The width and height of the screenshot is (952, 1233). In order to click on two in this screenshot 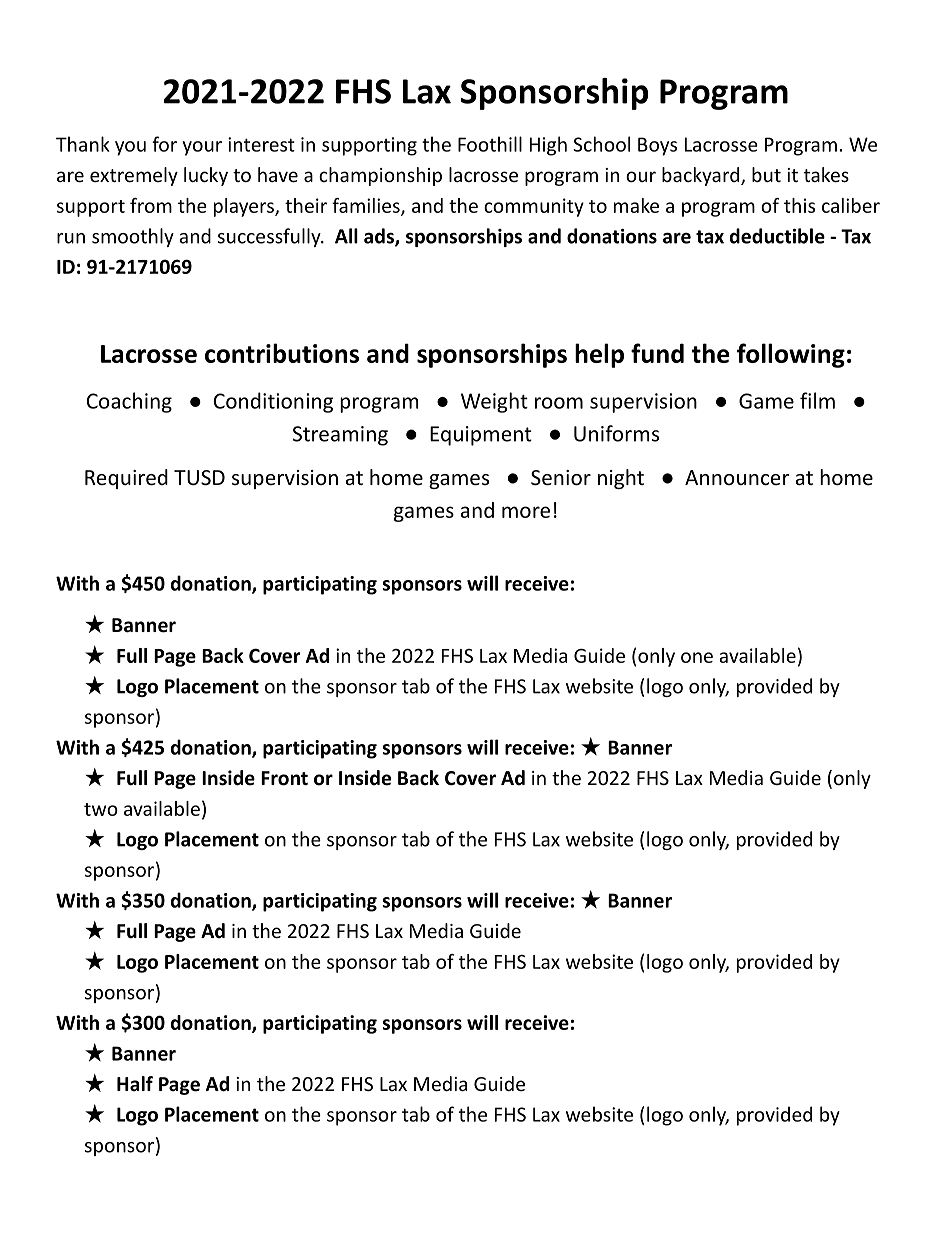, I will do `click(101, 809)`.
